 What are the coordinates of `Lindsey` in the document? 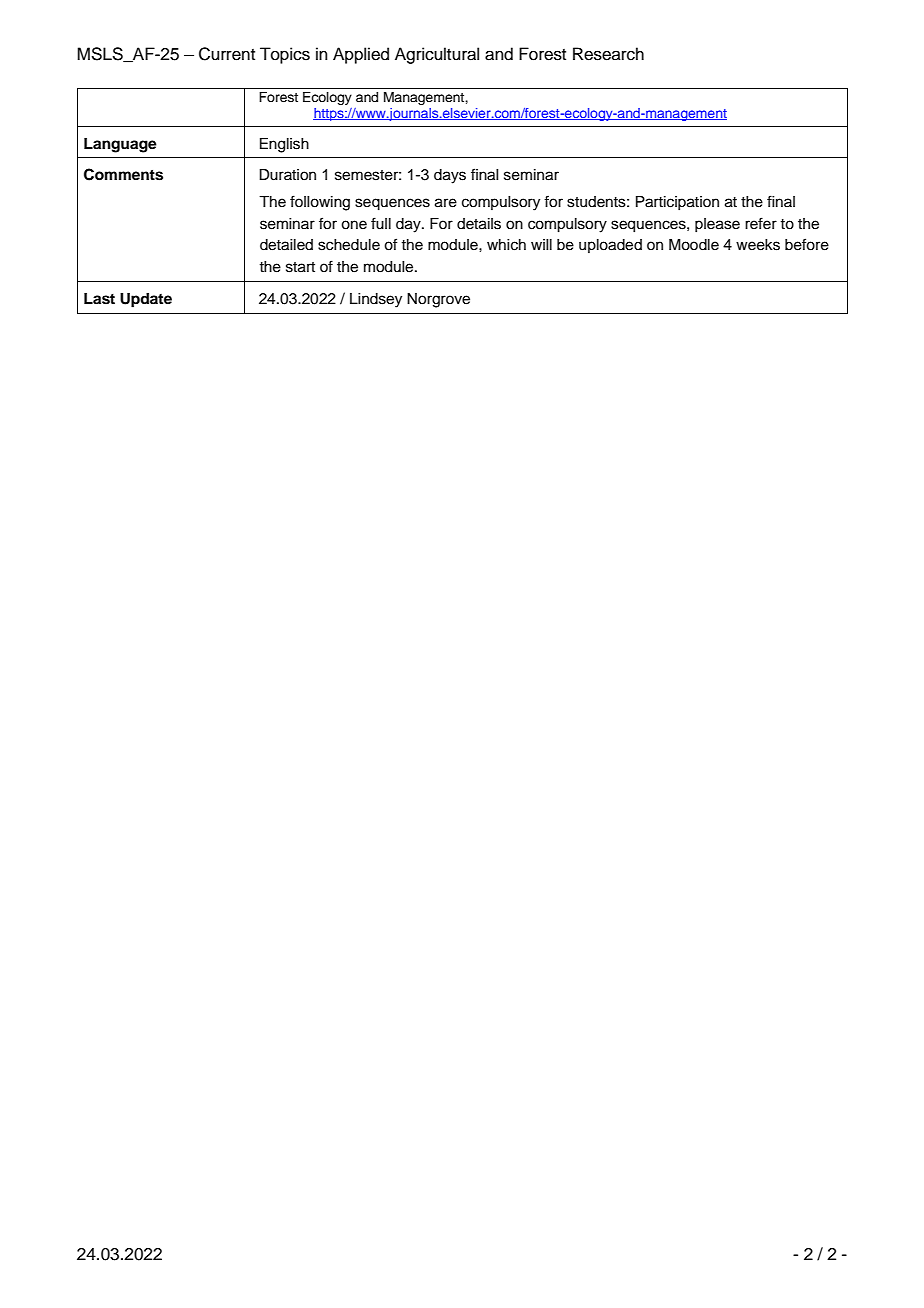 It's located at (376, 300).
